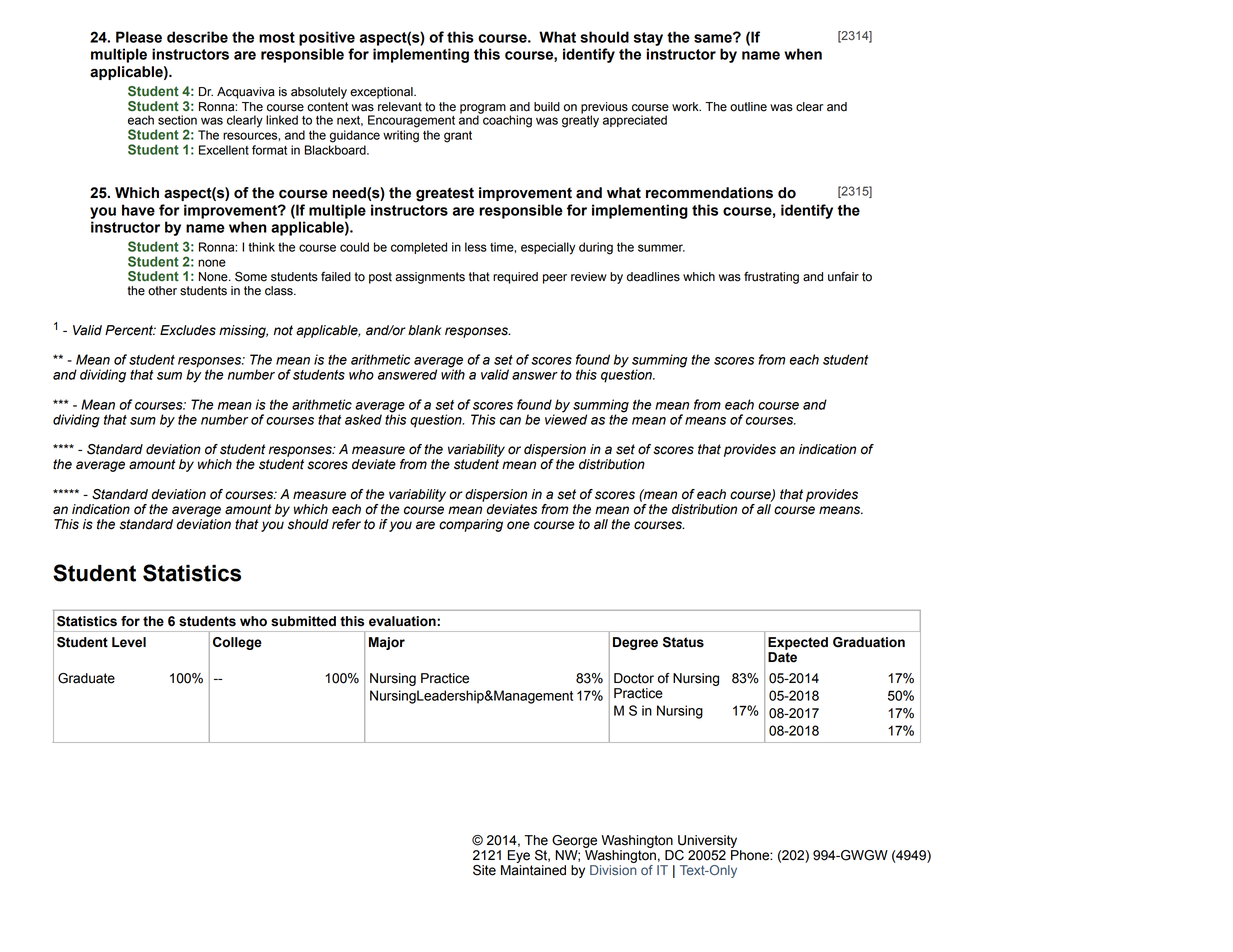 The image size is (1233, 952). Describe the element at coordinates (748, 107) in the screenshot. I see `outline` at that location.
